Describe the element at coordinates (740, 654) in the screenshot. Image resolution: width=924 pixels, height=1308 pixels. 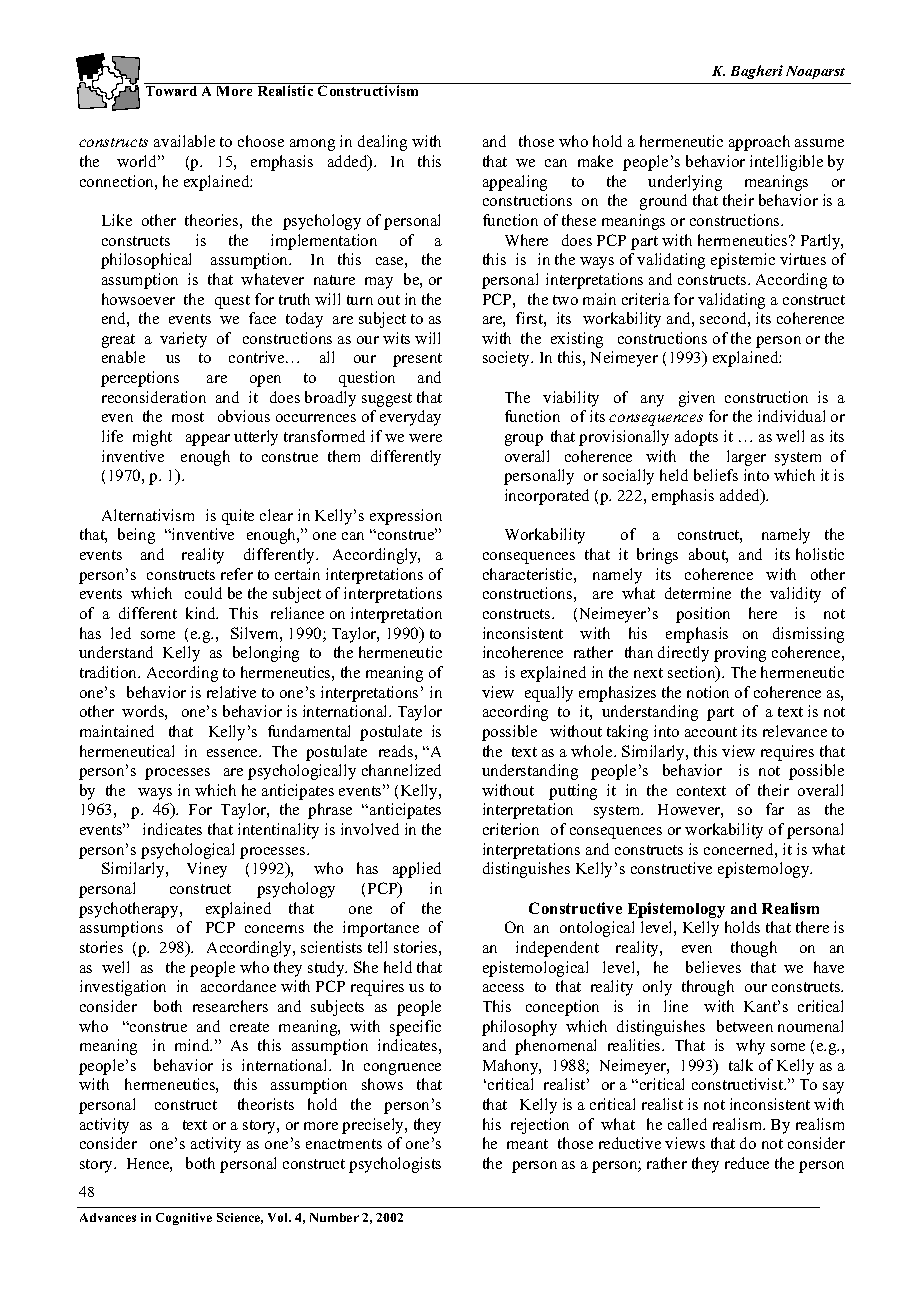
I see `proving` at that location.
